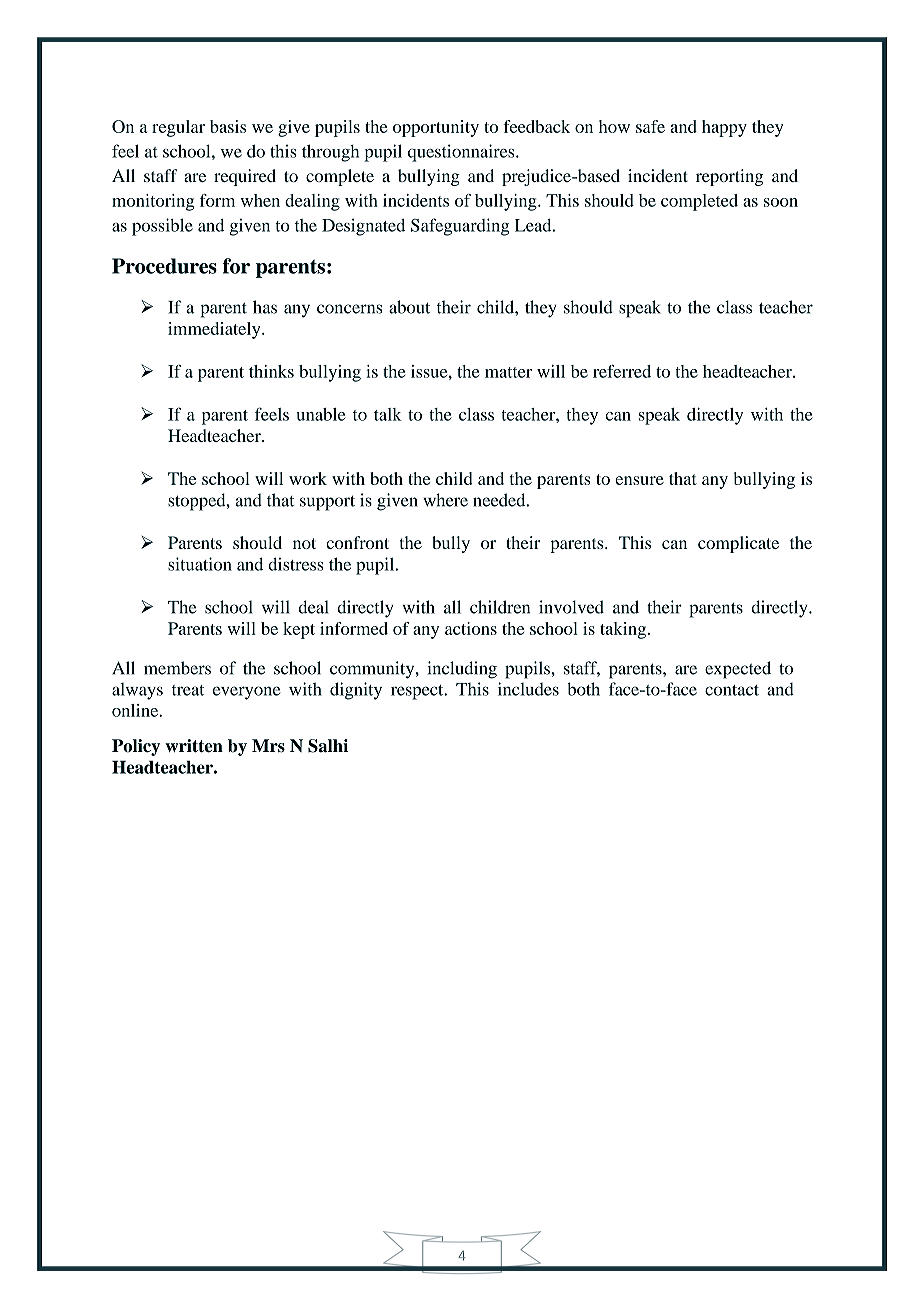  I want to click on referred, so click(622, 371).
